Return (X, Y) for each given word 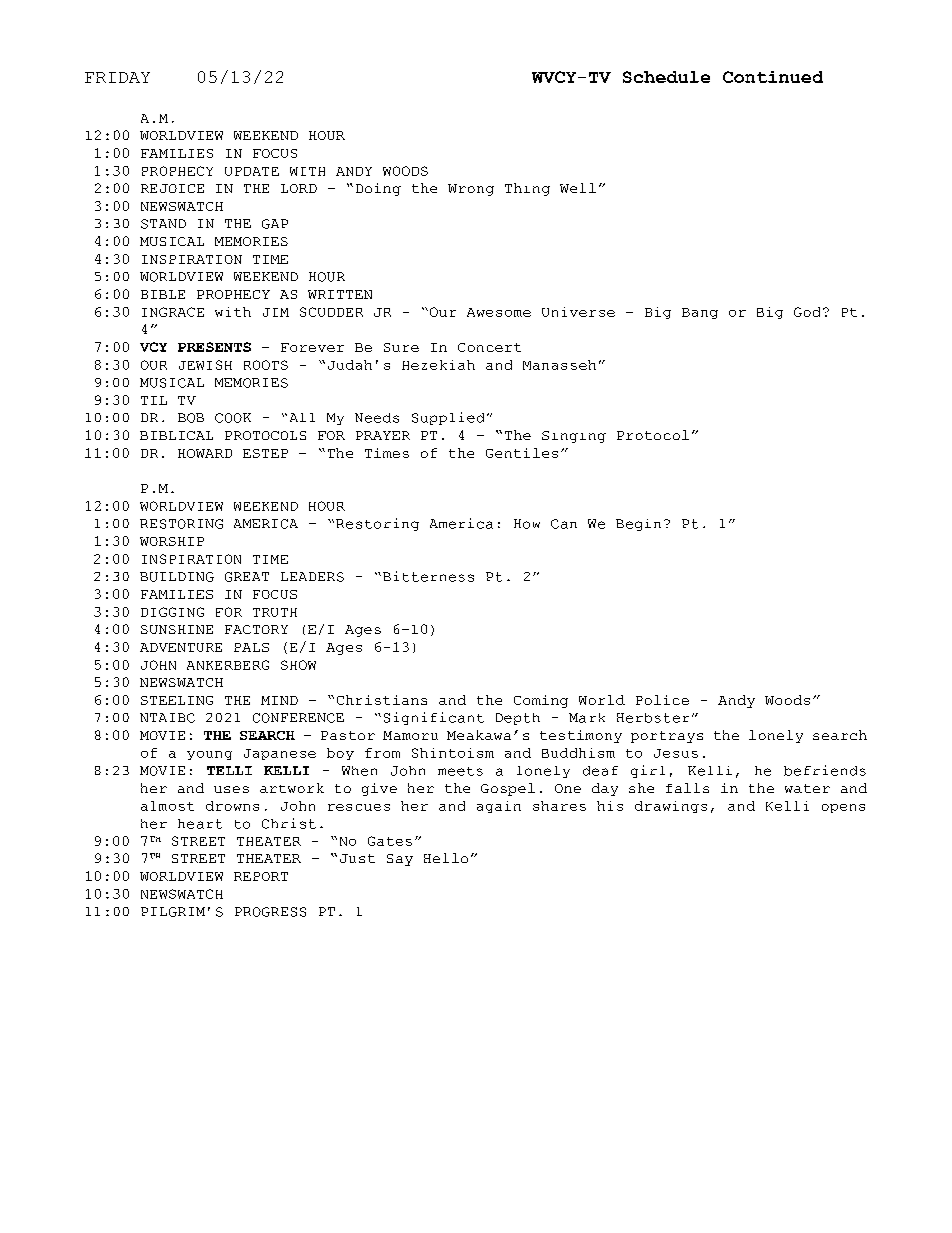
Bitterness (428, 576)
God (807, 312)
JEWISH (205, 365)
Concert (489, 347)
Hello (446, 858)
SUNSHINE (177, 629)
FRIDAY (117, 77)
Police (662, 700)
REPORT (261, 876)
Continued (773, 77)
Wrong (471, 190)
